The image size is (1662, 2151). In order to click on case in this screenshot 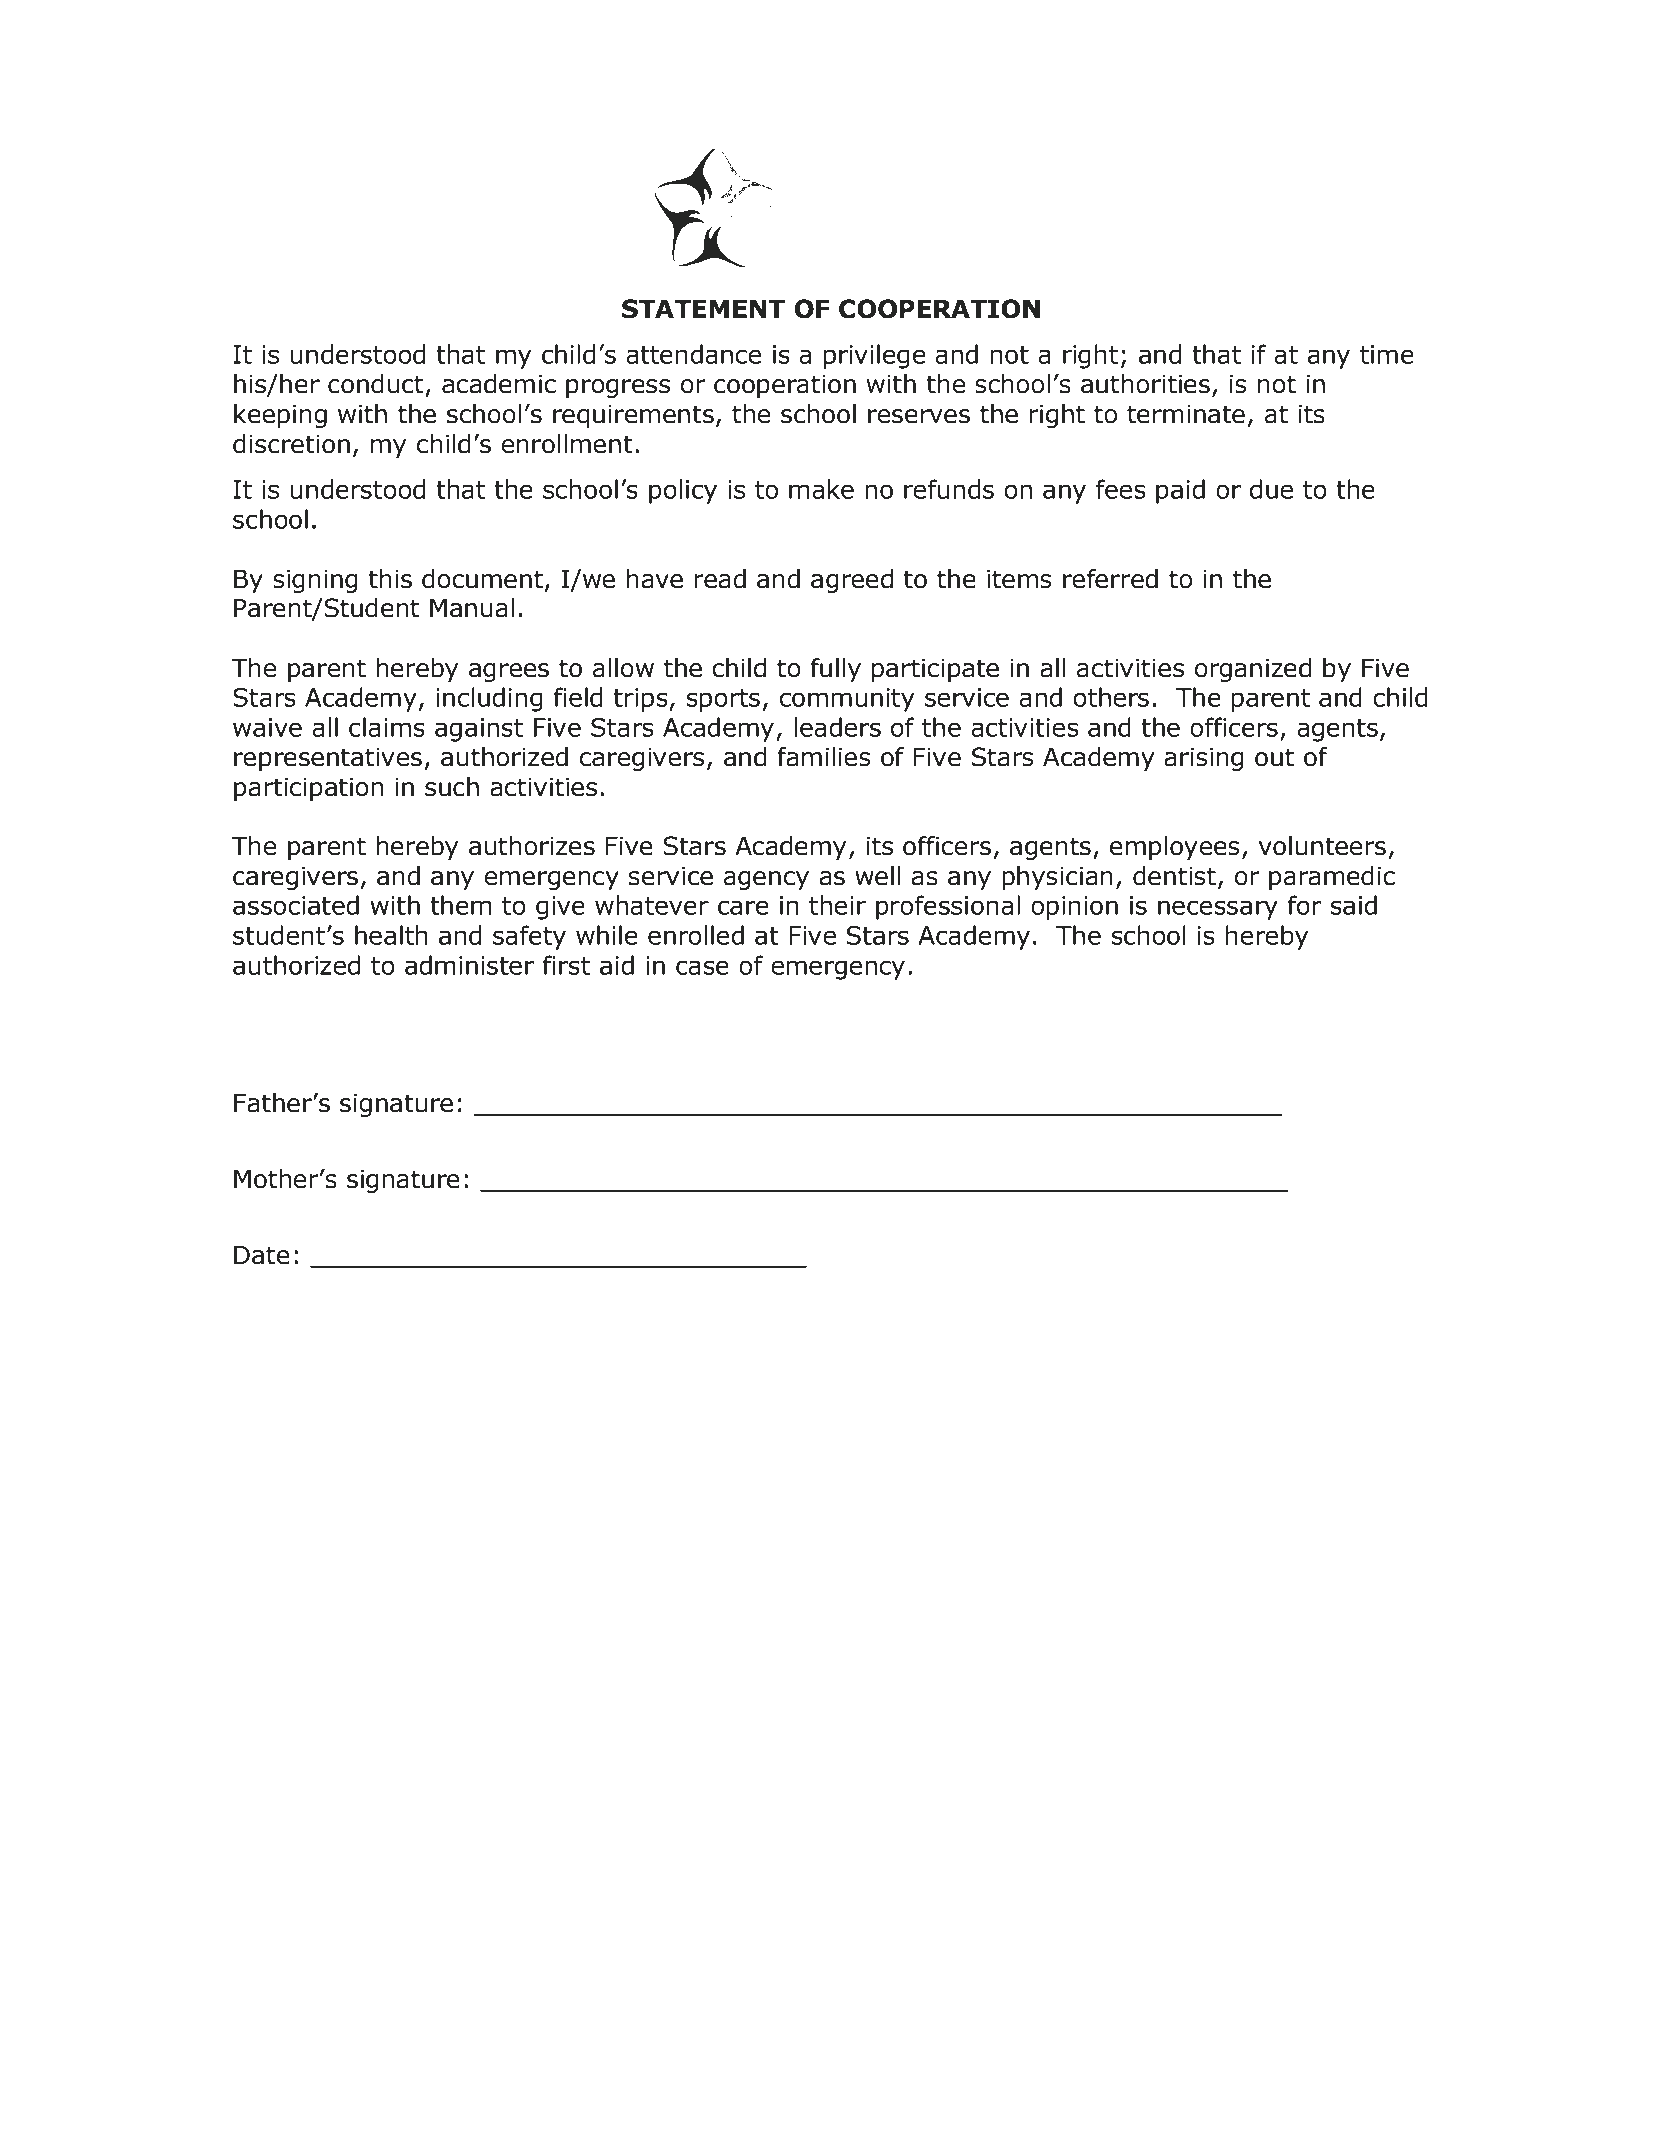, I will do `click(702, 967)`.
